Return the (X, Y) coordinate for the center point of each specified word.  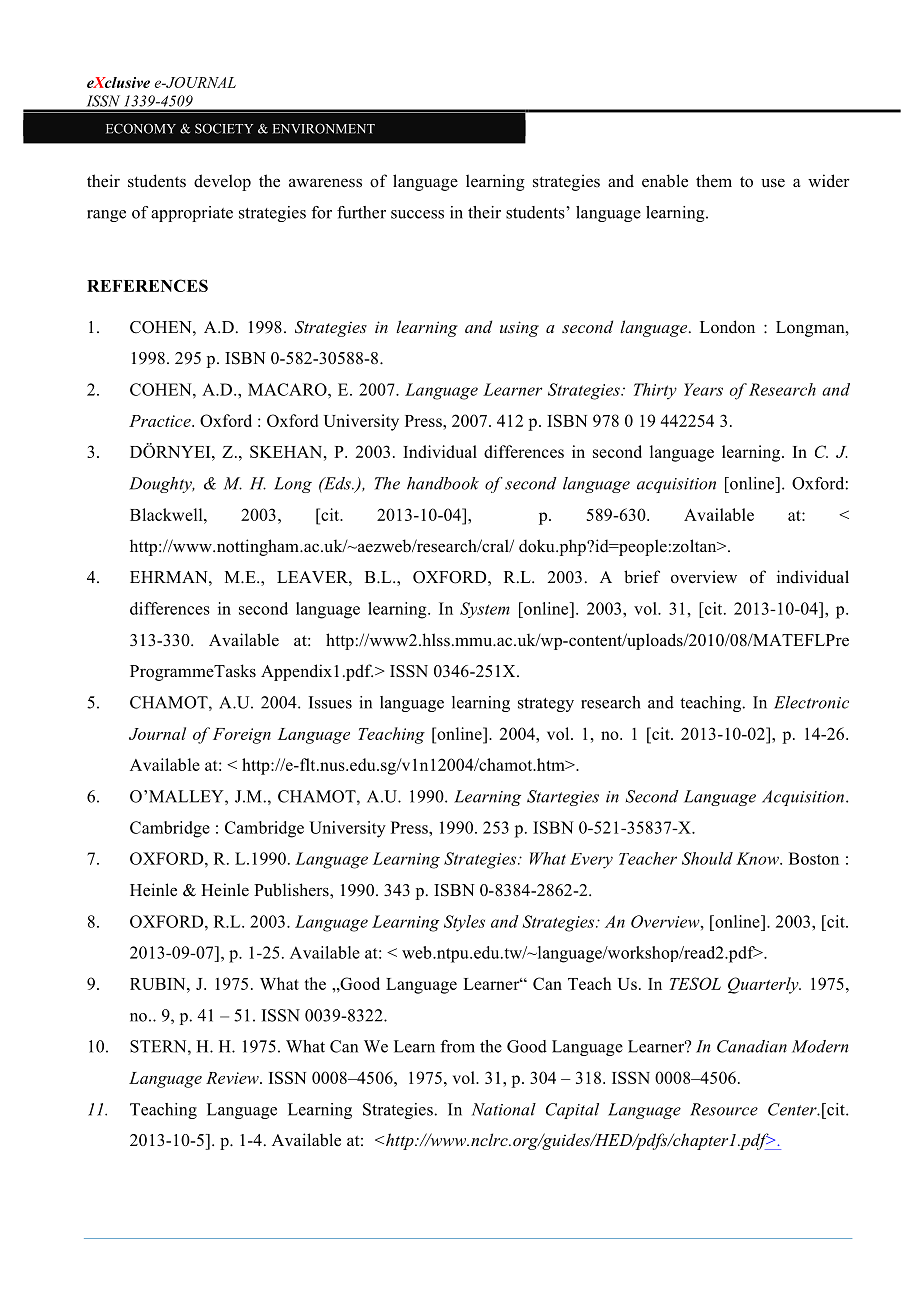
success (417, 214)
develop (222, 182)
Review (233, 1078)
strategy (546, 705)
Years (703, 389)
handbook (443, 483)
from (457, 1046)
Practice (161, 421)
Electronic (811, 702)
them (714, 181)
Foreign (242, 736)
